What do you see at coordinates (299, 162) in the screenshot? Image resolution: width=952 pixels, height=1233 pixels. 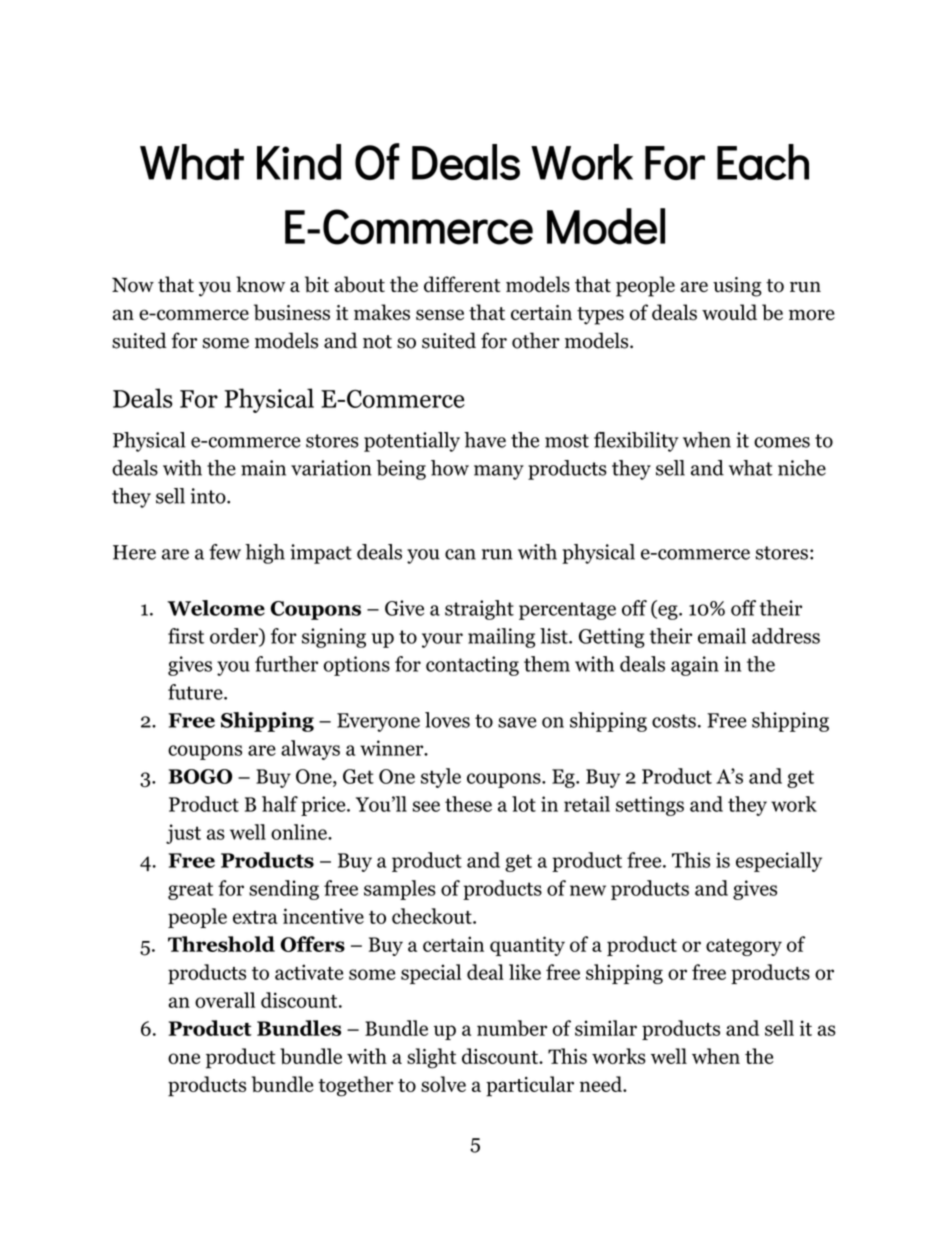 I see `Kind` at bounding box center [299, 162].
